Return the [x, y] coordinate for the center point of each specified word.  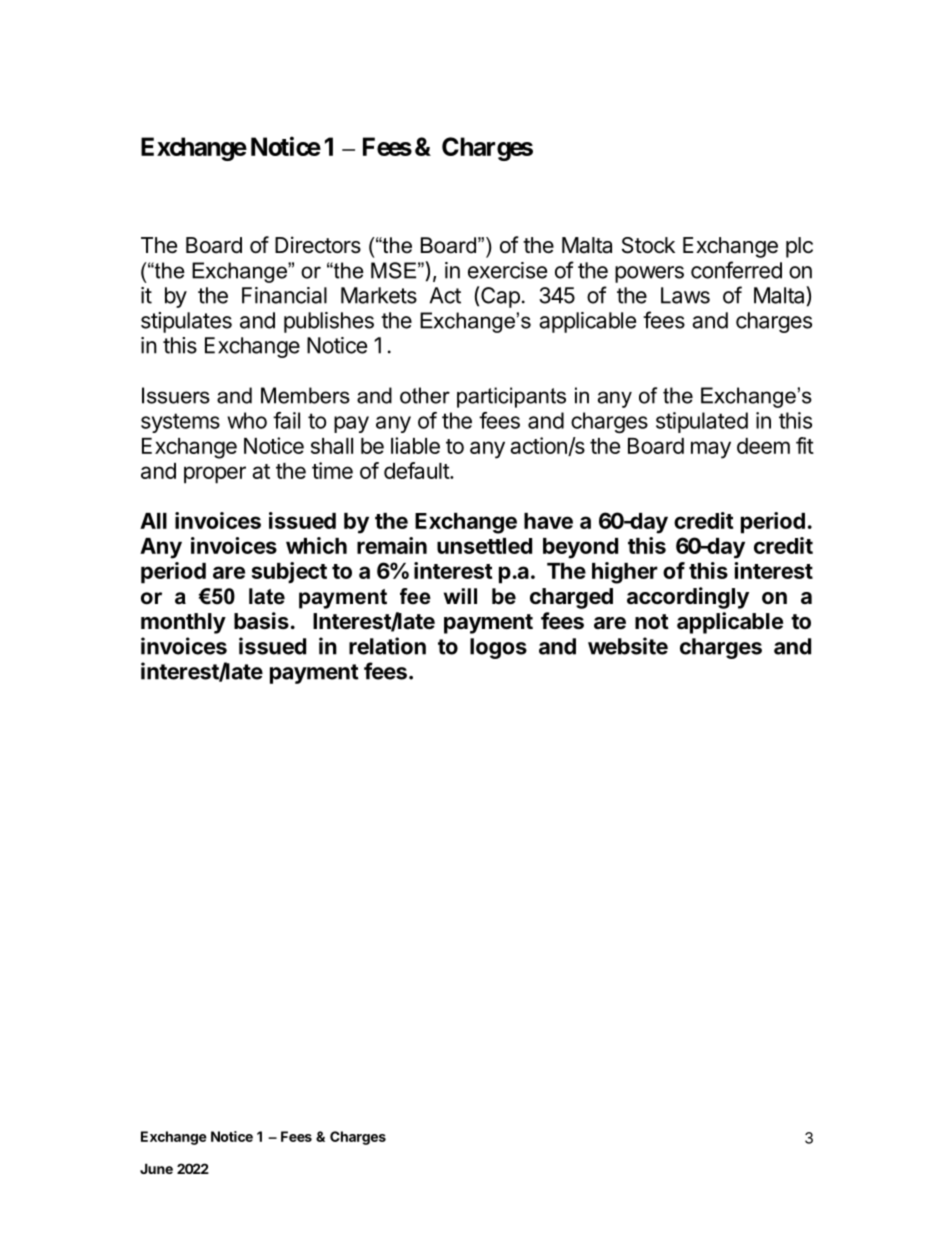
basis [261, 621]
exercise [507, 270]
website [628, 646]
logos [498, 648]
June [156, 1168]
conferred [736, 270]
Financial [284, 295]
